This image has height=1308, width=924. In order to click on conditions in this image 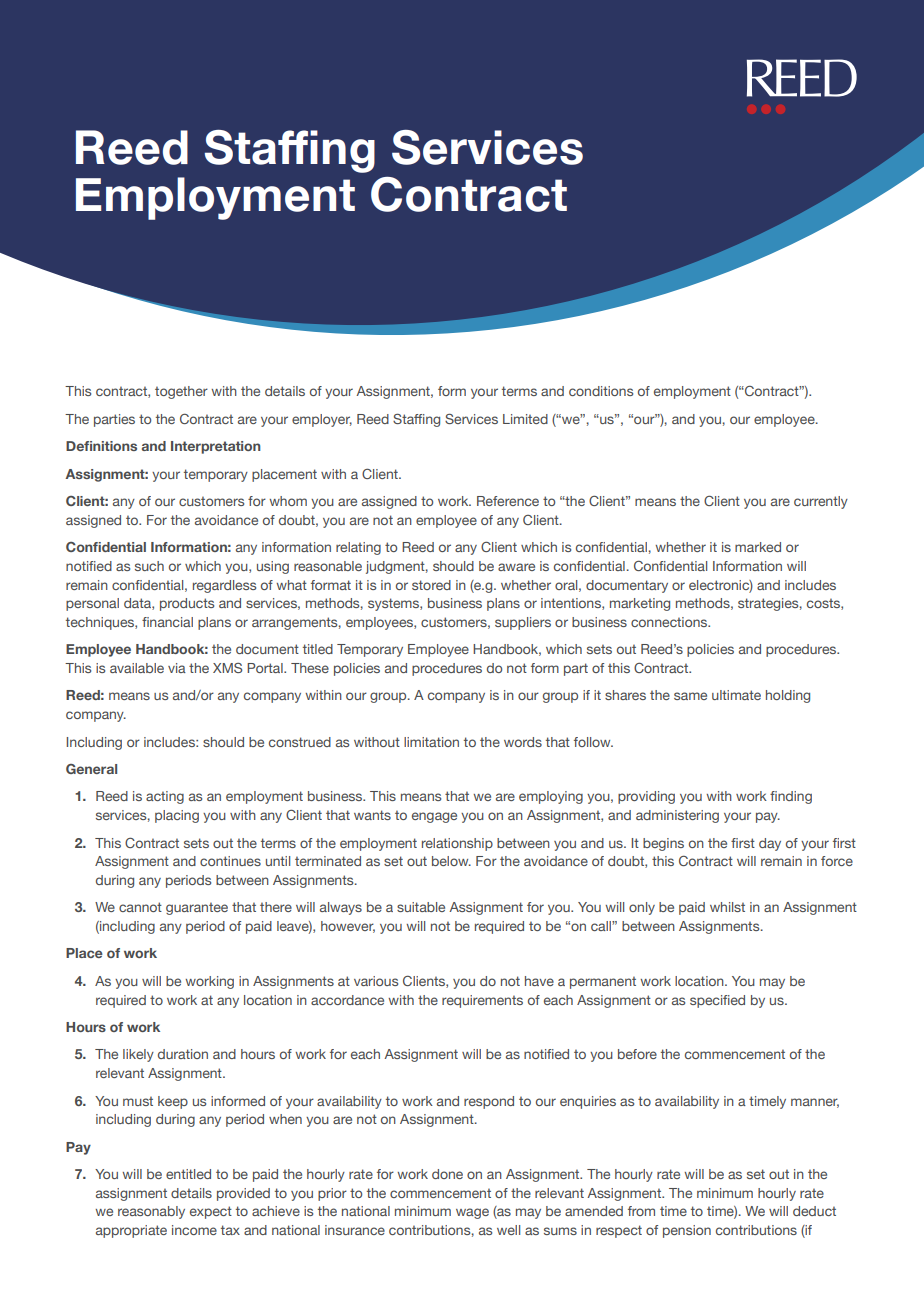, I will do `click(601, 391)`.
